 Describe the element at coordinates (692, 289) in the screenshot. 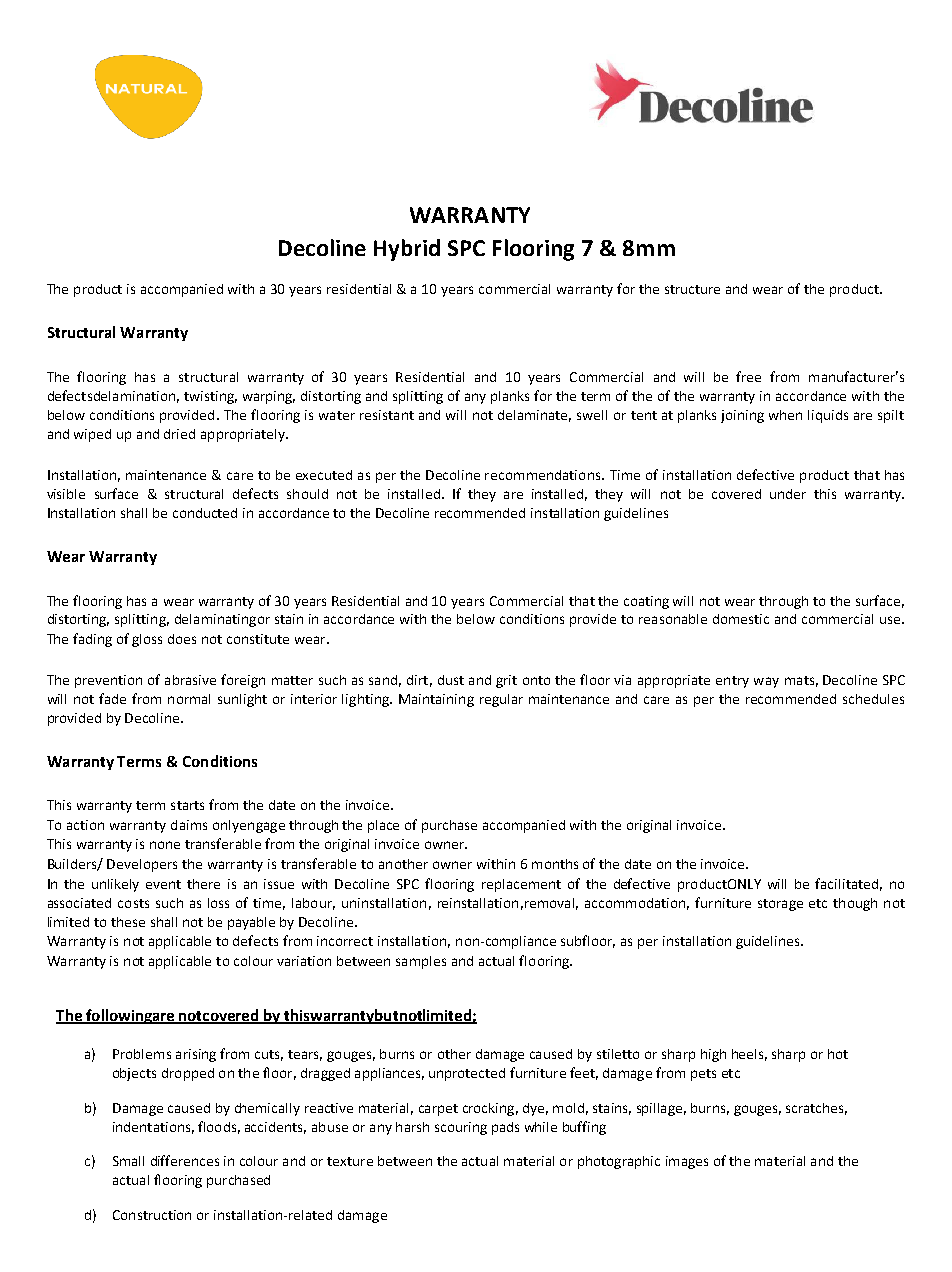

I see `structure` at that location.
